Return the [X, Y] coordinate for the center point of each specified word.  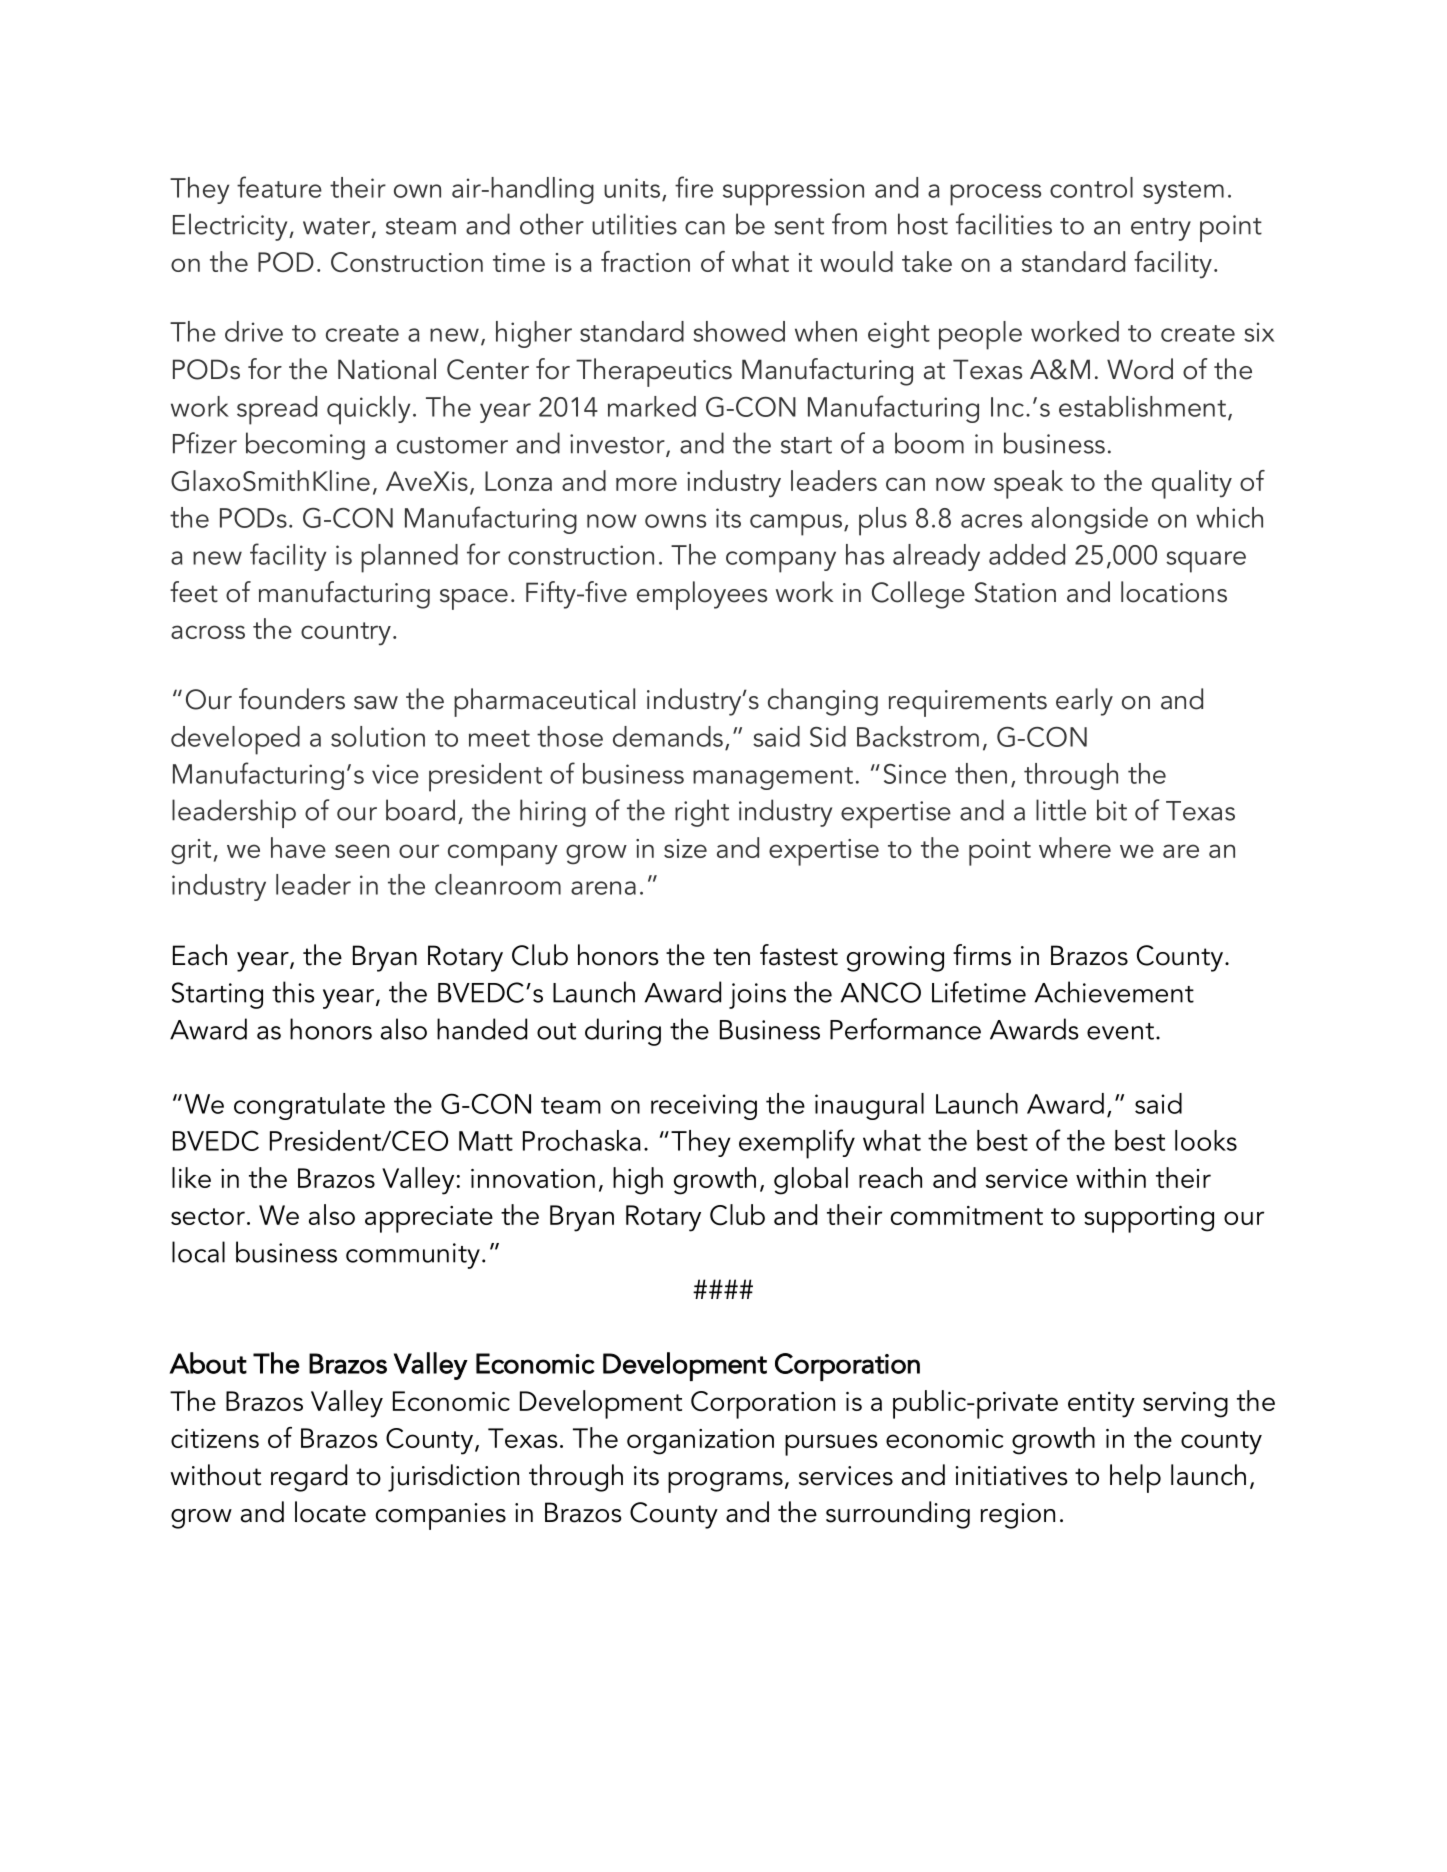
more [646, 484]
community [413, 1256]
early [1084, 702]
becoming [305, 446]
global [811, 1181]
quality [1192, 484]
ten [731, 957]
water [338, 227]
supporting [1149, 1219]
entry [1161, 229]
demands [668, 736]
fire [694, 187]
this [293, 992]
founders [292, 699]
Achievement [1114, 992]
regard [309, 1478]
